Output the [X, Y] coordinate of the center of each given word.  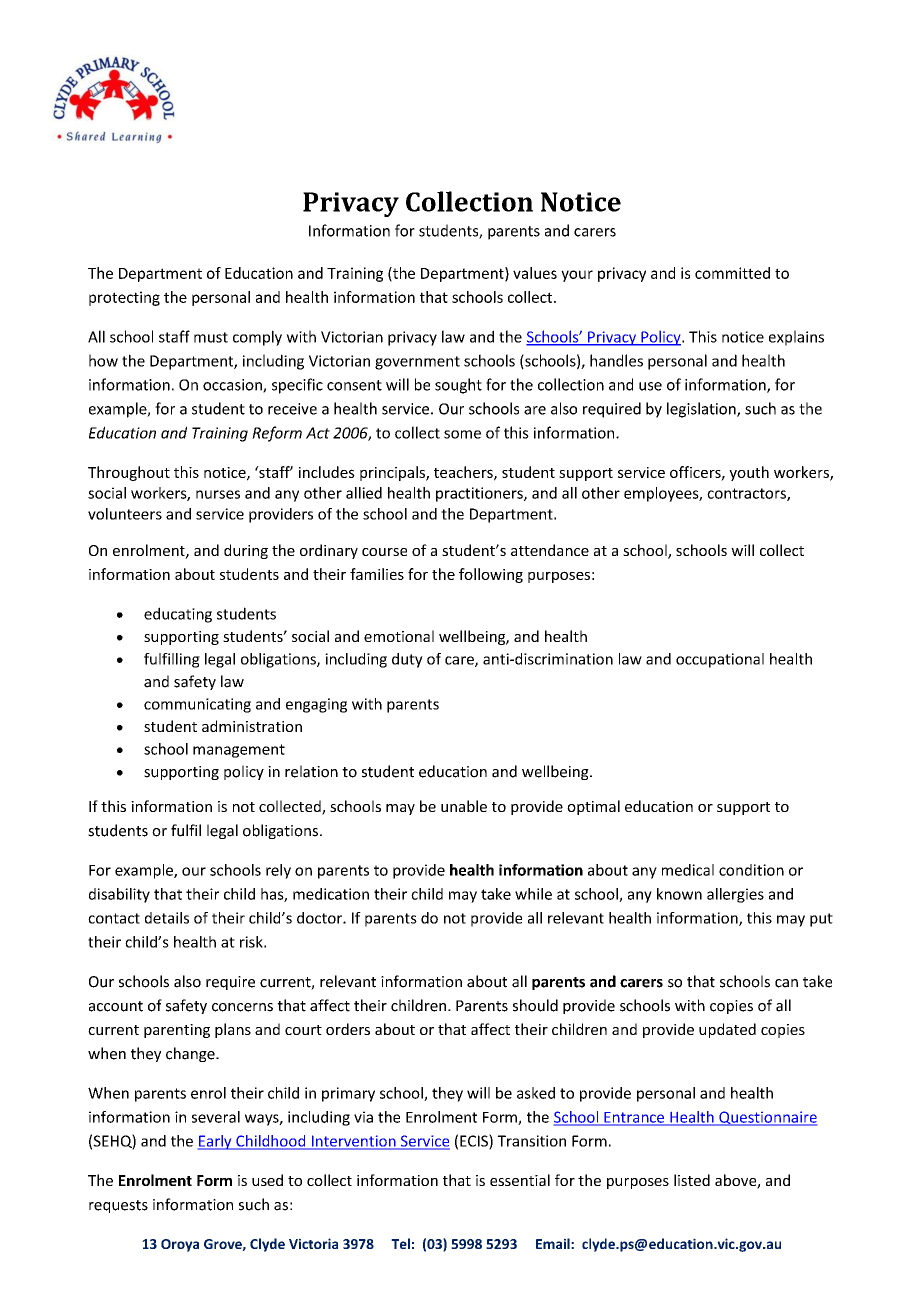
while [533, 894]
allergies [735, 895]
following [491, 575]
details [167, 918]
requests [118, 1206]
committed [732, 273]
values [535, 273]
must [211, 337]
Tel [400, 1243]
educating [178, 615]
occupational [720, 660]
